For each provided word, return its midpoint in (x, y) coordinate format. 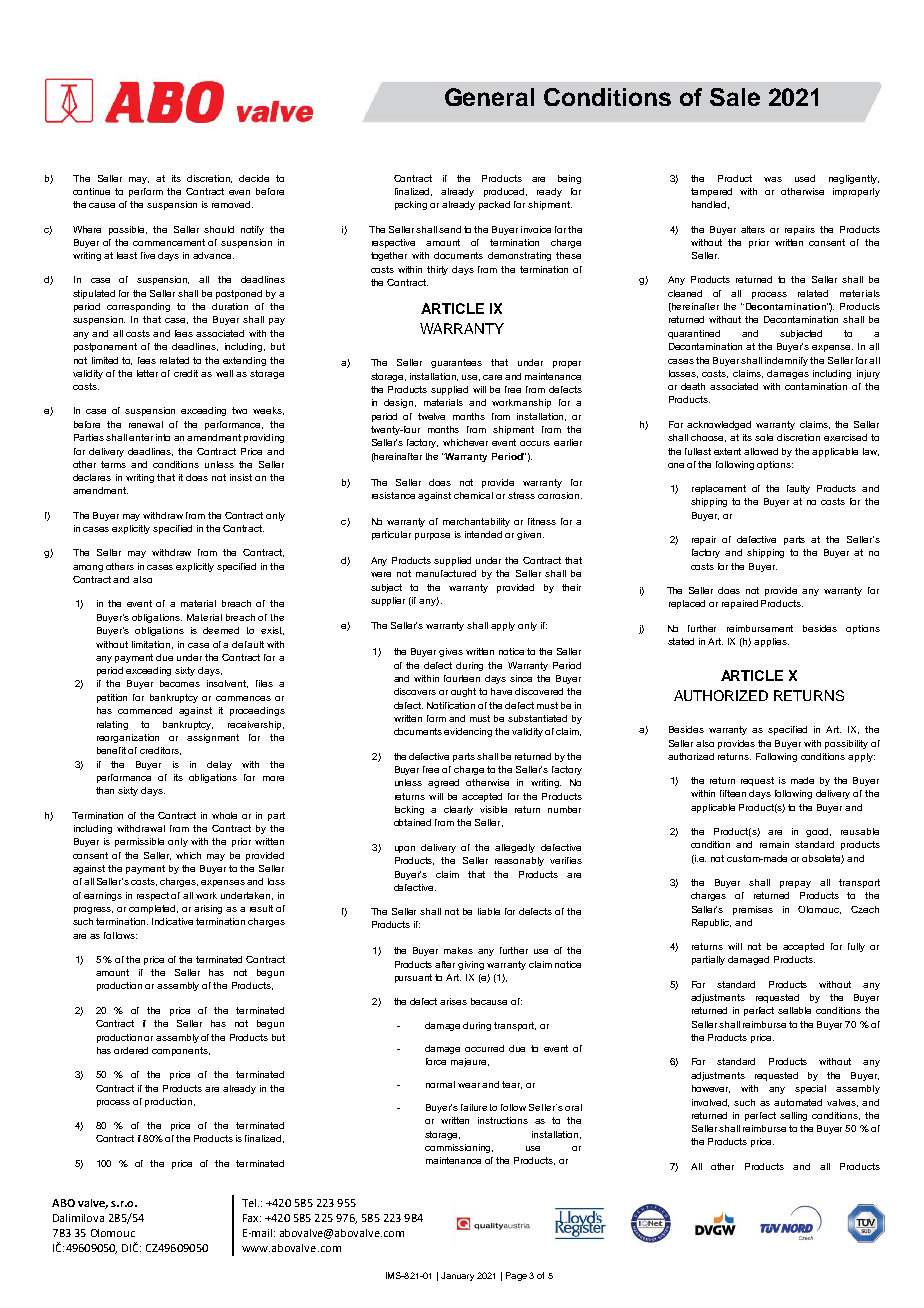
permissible (139, 842)
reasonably (519, 861)
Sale (735, 97)
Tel (249, 1203)
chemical (473, 495)
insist (241, 477)
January (457, 1276)
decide (254, 178)
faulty (798, 489)
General (489, 97)
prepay (795, 884)
